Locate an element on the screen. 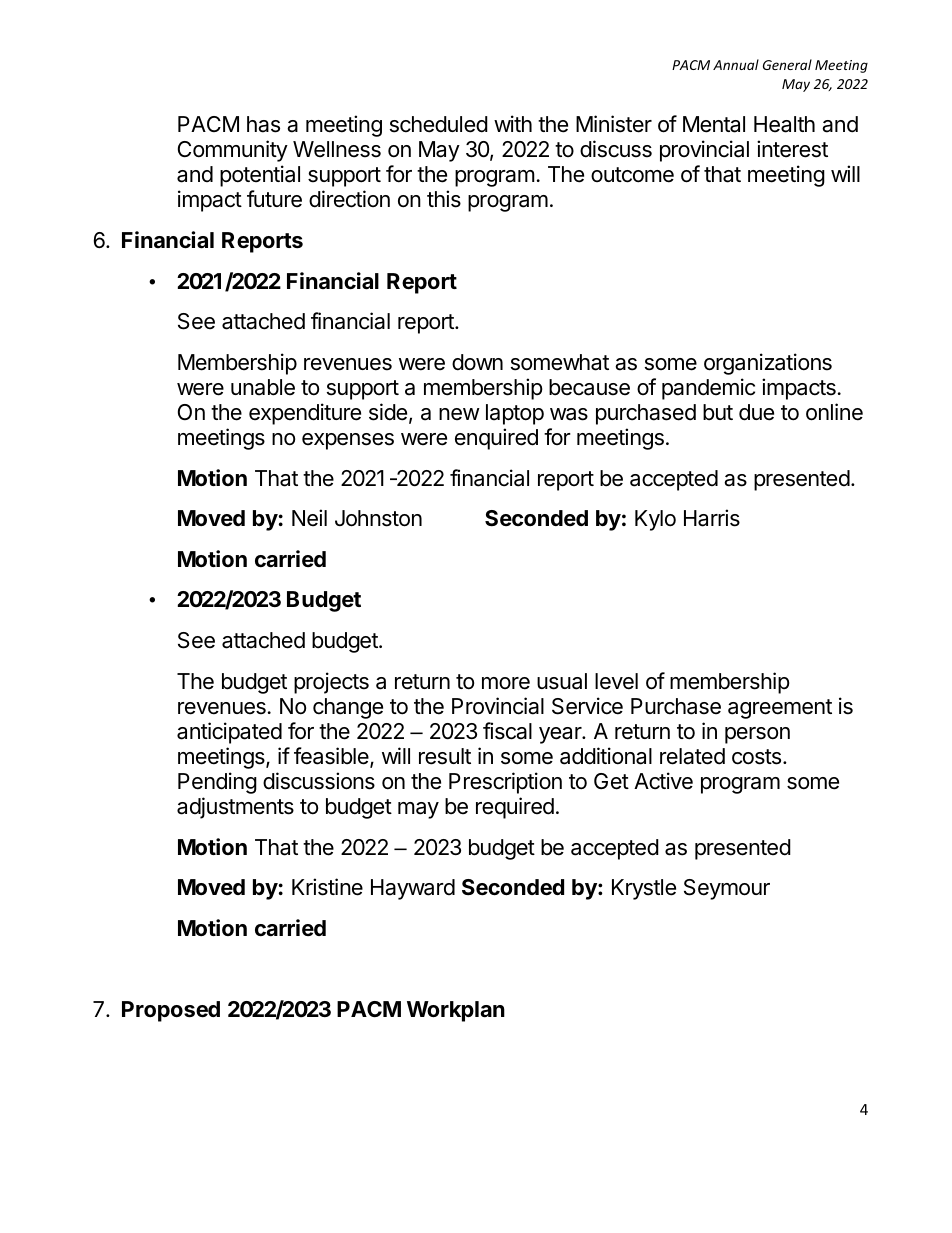 The height and width of the screenshot is (1233, 952). more is located at coordinates (506, 683).
